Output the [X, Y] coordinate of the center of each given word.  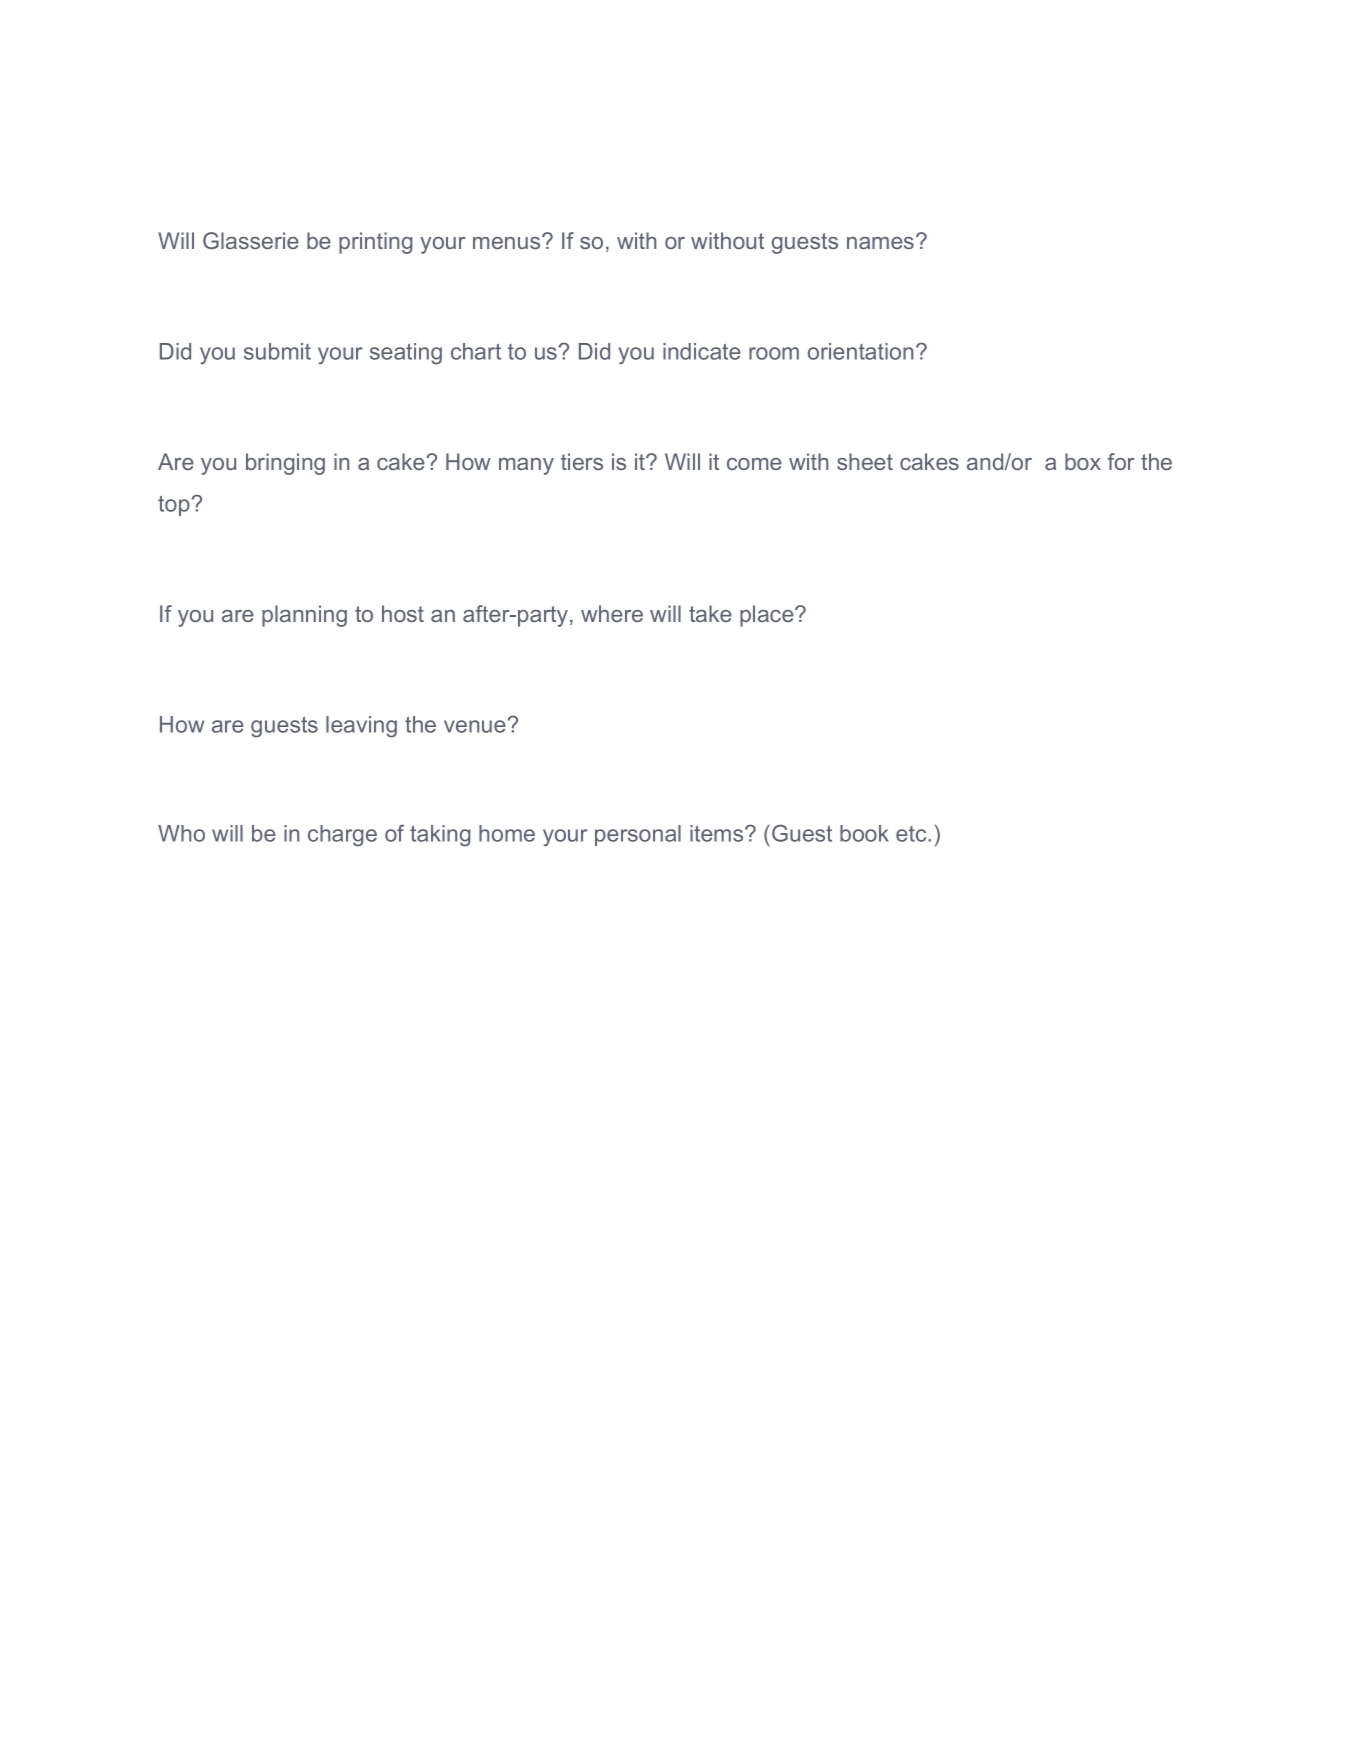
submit [277, 351]
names [880, 243]
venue [475, 726]
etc [911, 834]
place [767, 616]
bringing [285, 464]
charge [342, 836]
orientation [860, 351]
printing [375, 243]
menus [508, 242]
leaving [361, 727]
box [1083, 461]
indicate [702, 351]
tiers [582, 461]
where [612, 613]
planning [304, 616]
